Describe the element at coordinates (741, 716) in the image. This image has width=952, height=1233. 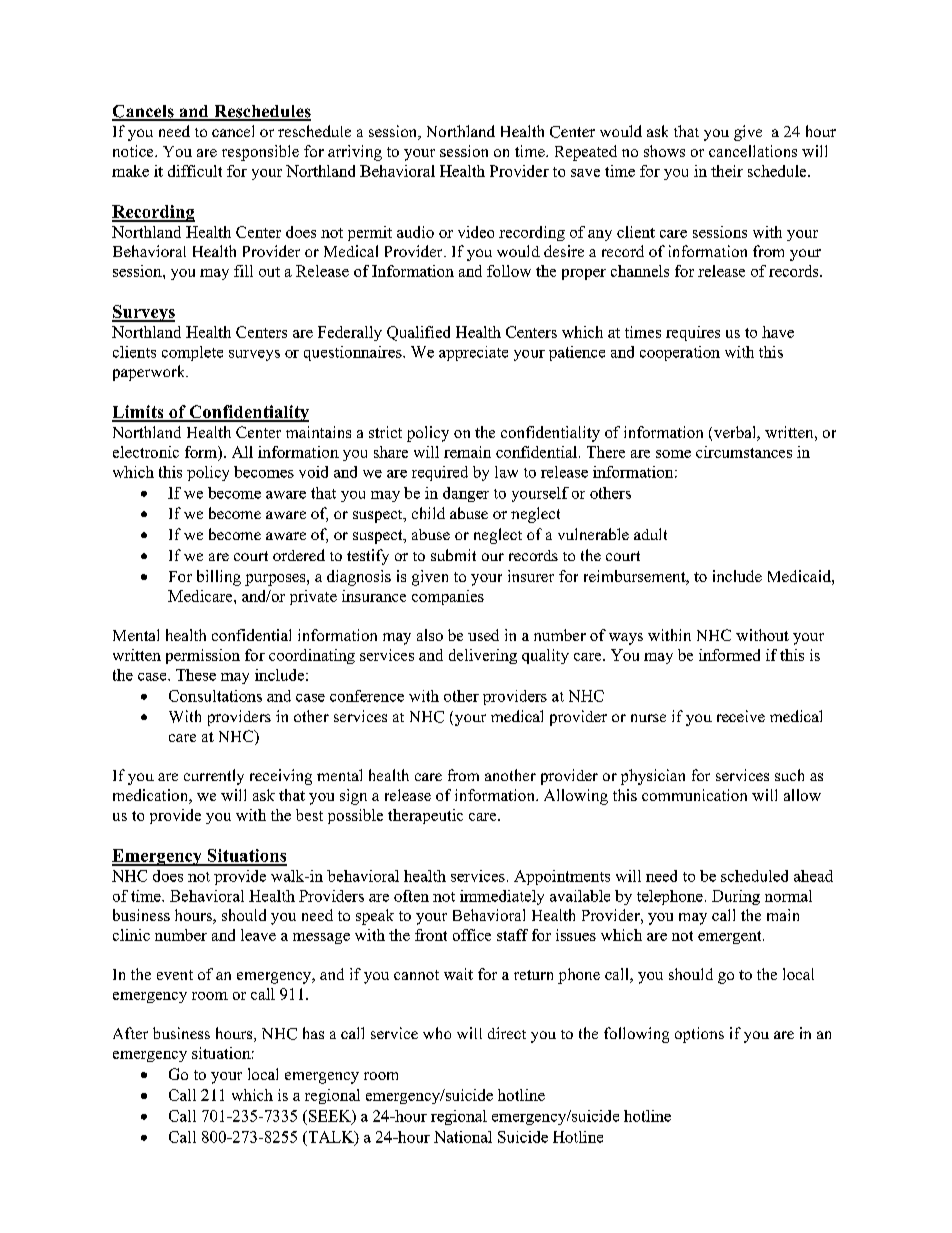
I see `receive` at that location.
